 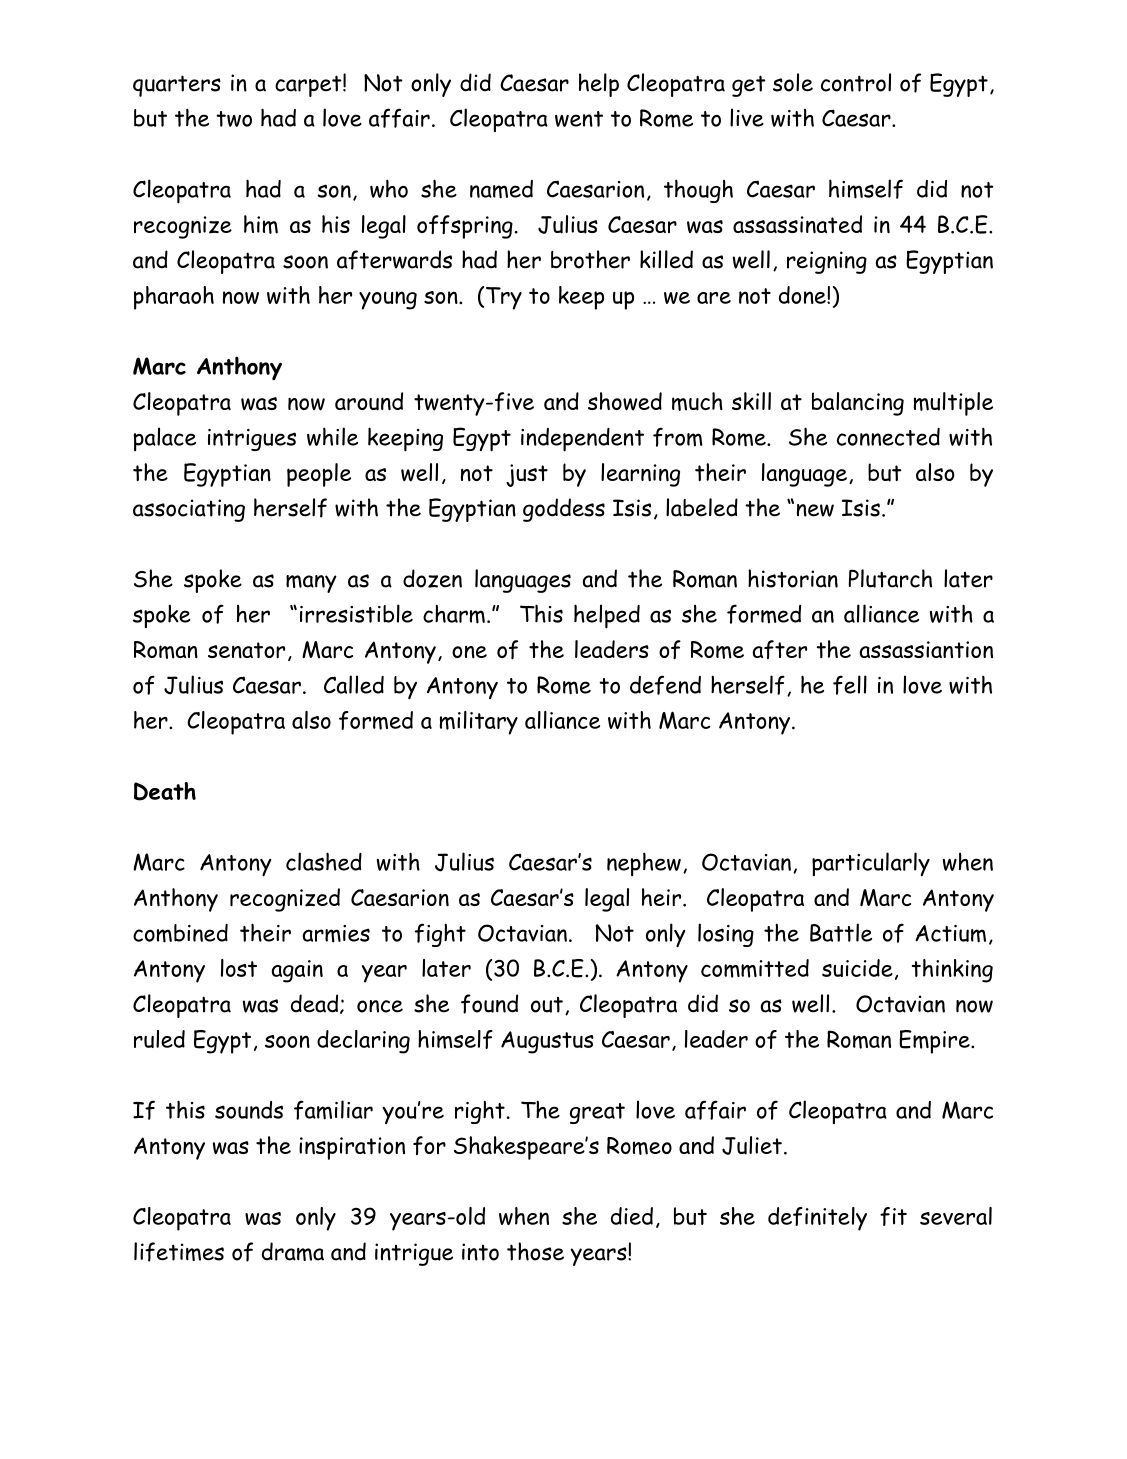 I want to click on two, so click(x=234, y=119).
